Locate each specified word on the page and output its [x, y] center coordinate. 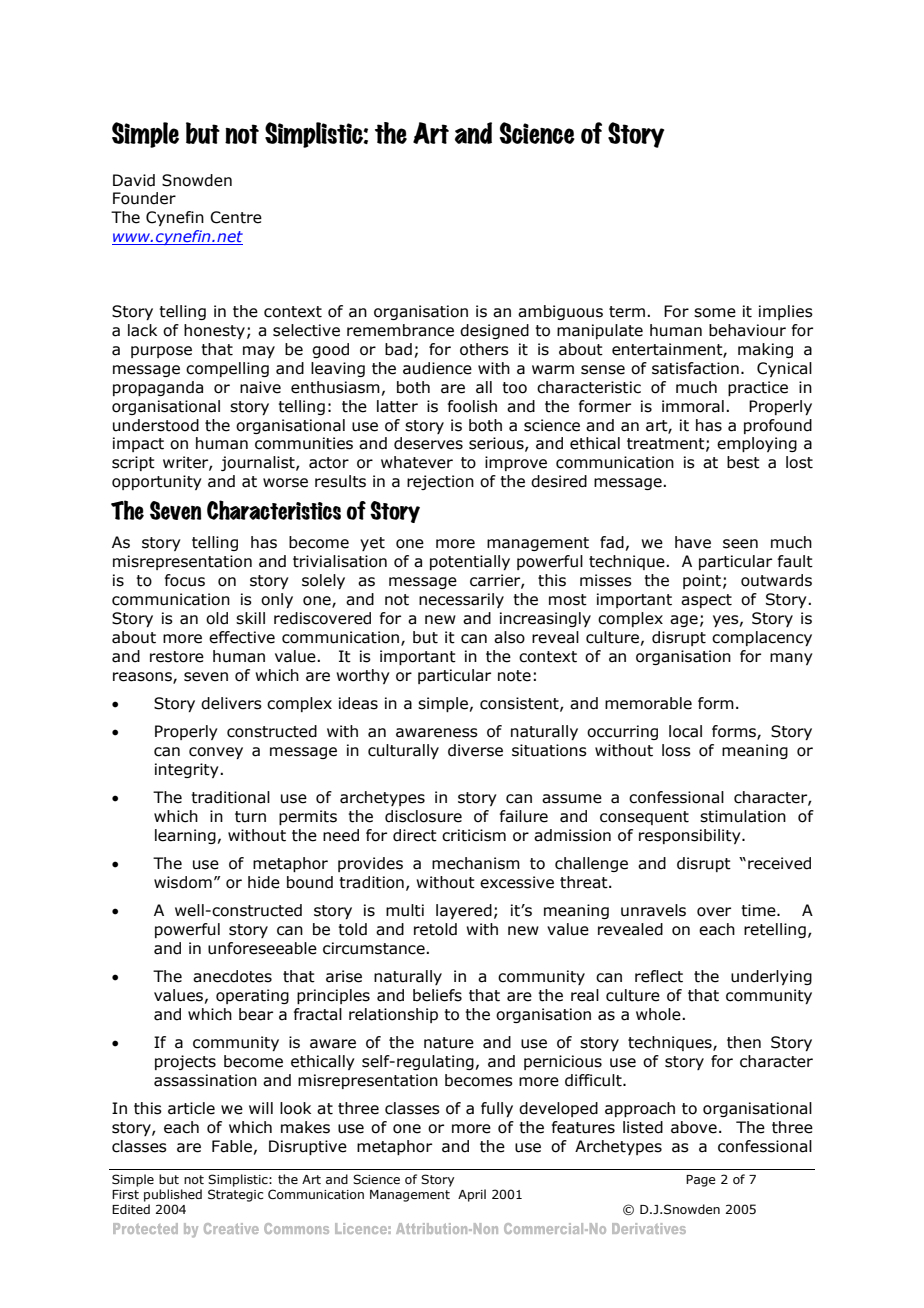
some [715, 313]
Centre [236, 217]
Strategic [235, 1195]
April [472, 1195]
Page [701, 1181]
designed [494, 331]
